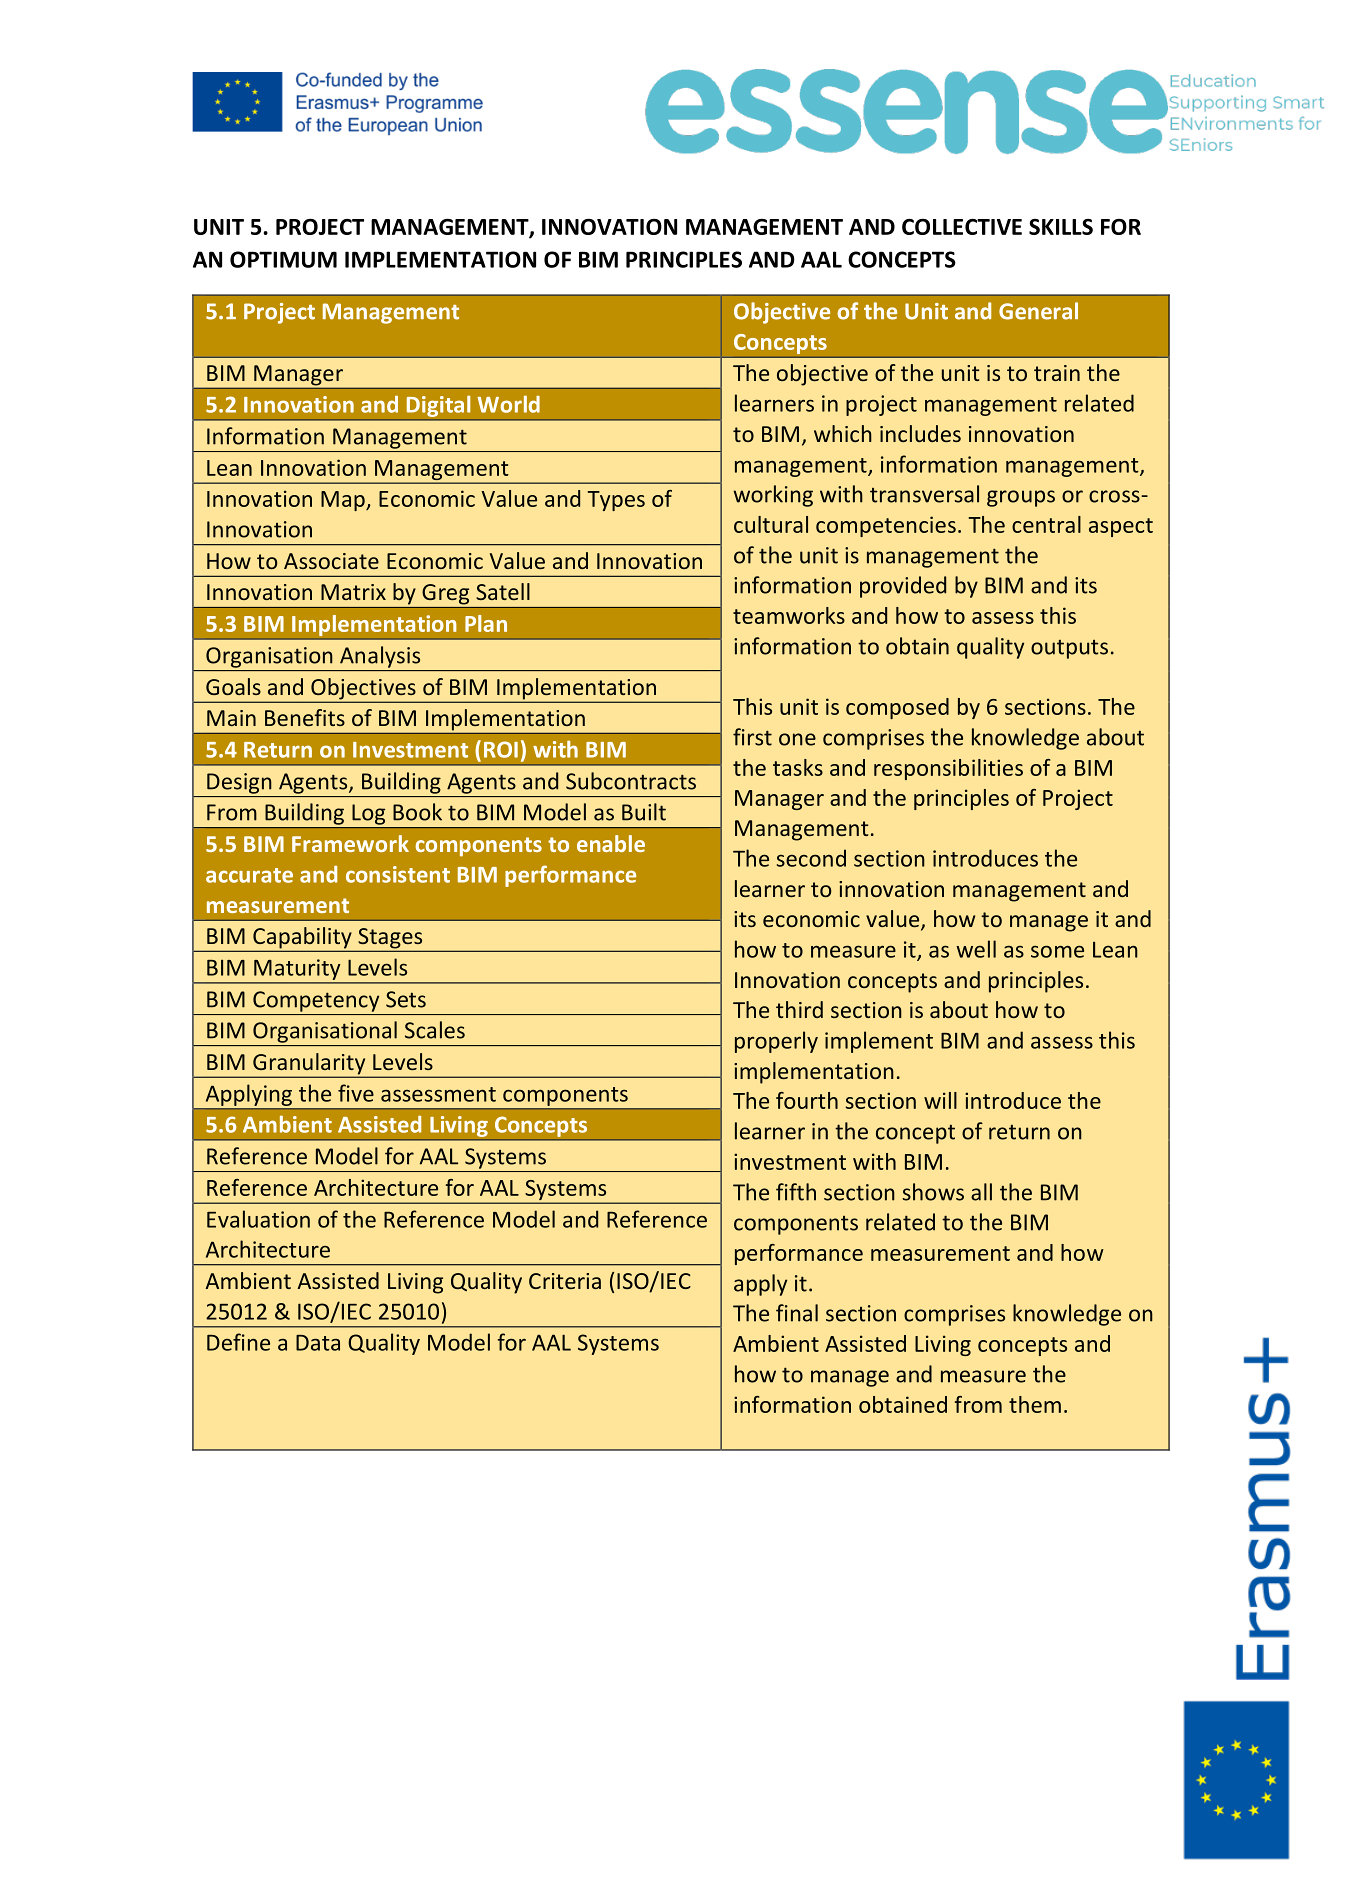 The width and height of the document is (1345, 1902). I want to click on Framework, so click(350, 843).
